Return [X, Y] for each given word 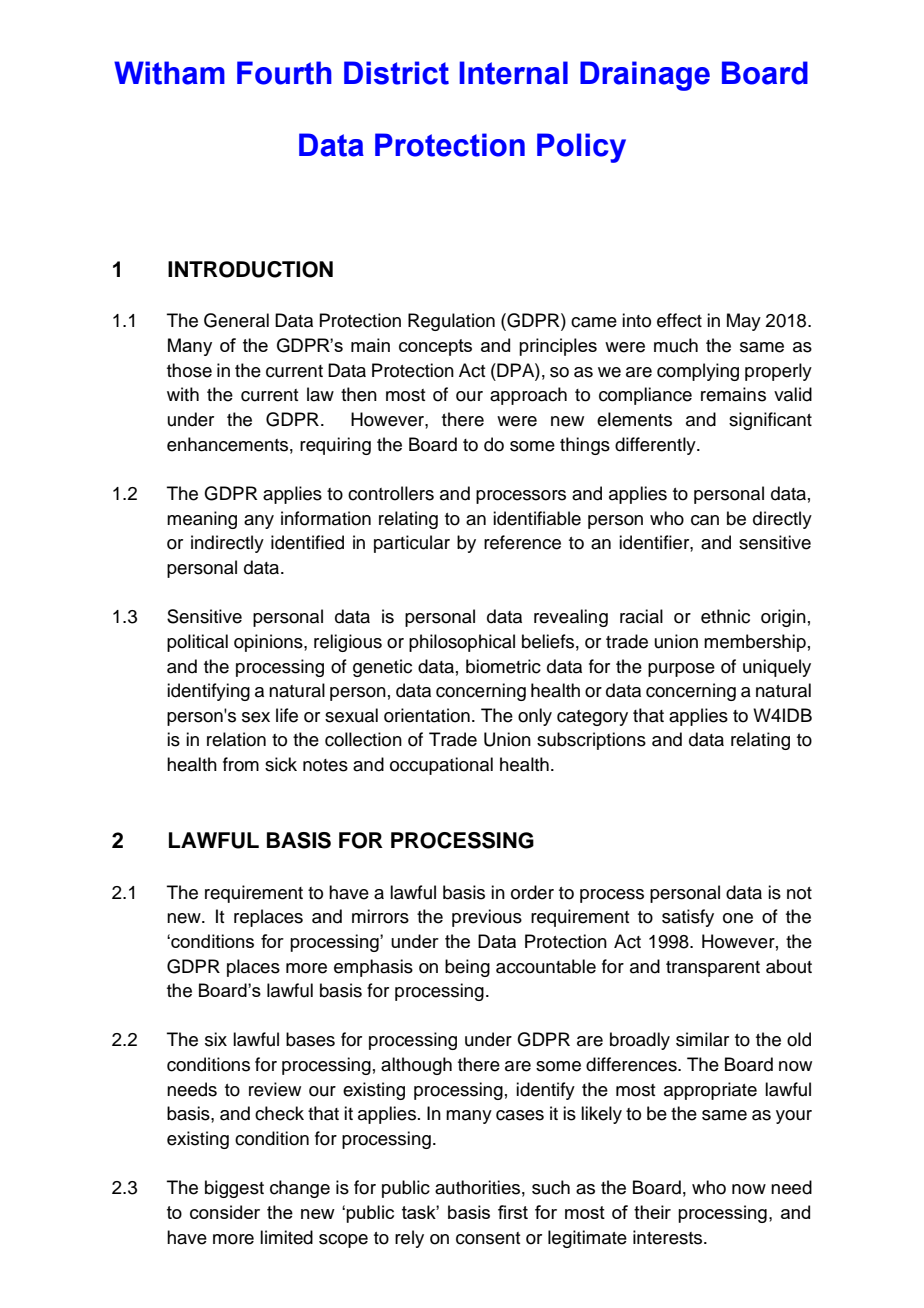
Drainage [645, 76]
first [513, 1212]
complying [698, 372]
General [236, 320]
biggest [234, 1189]
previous [487, 918]
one [738, 918]
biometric [503, 666]
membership [755, 643]
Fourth [284, 73]
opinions [269, 643]
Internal [513, 73]
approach [528, 396]
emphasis [373, 968]
